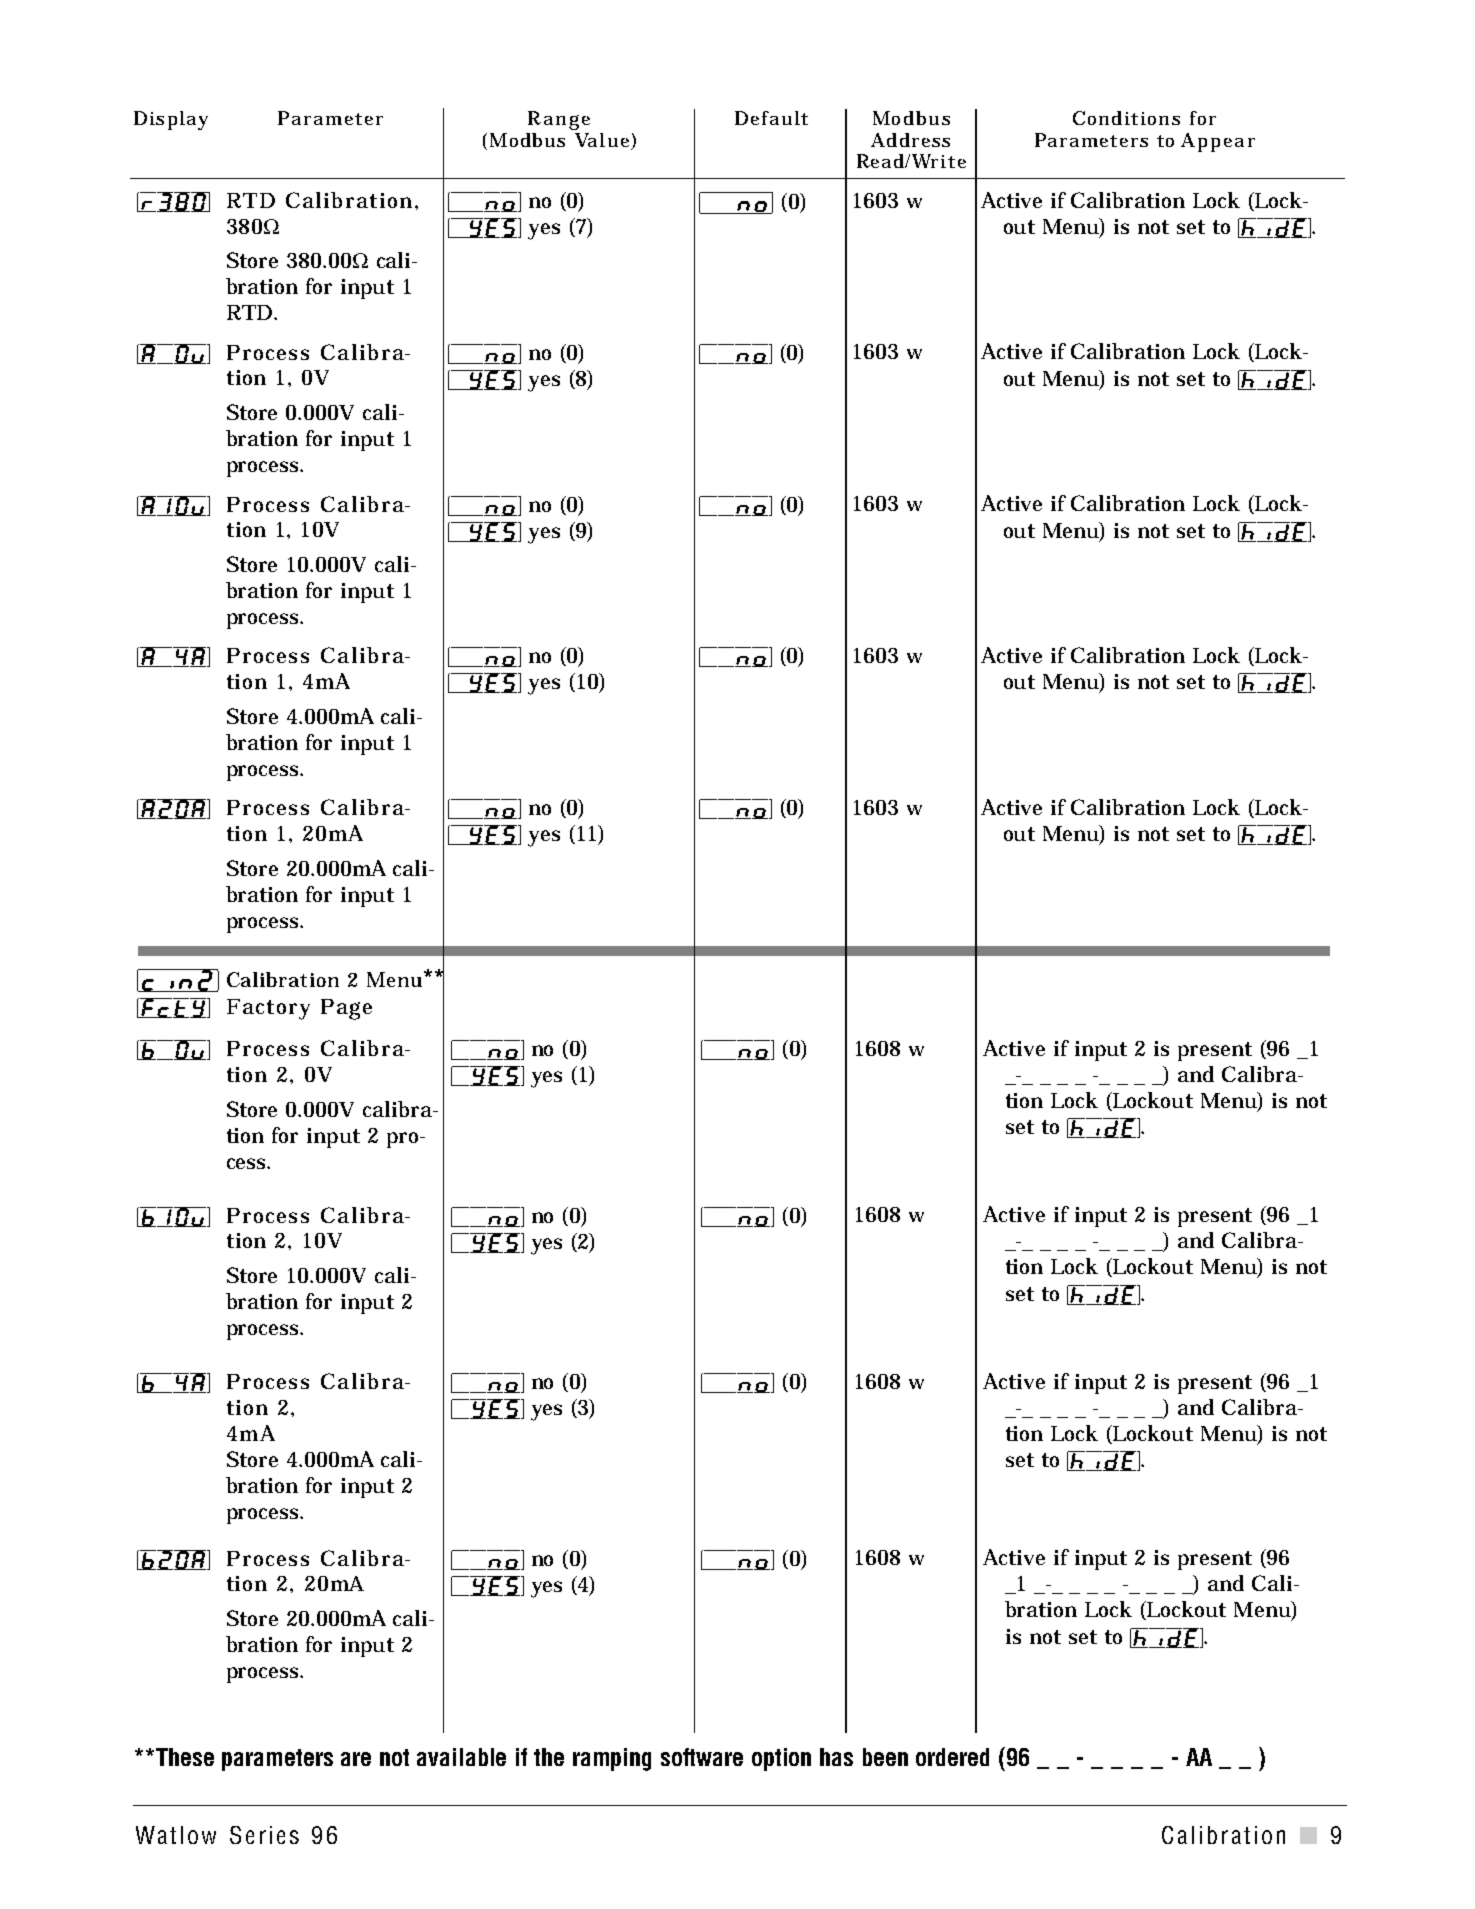  I want to click on ramping, so click(612, 1759).
